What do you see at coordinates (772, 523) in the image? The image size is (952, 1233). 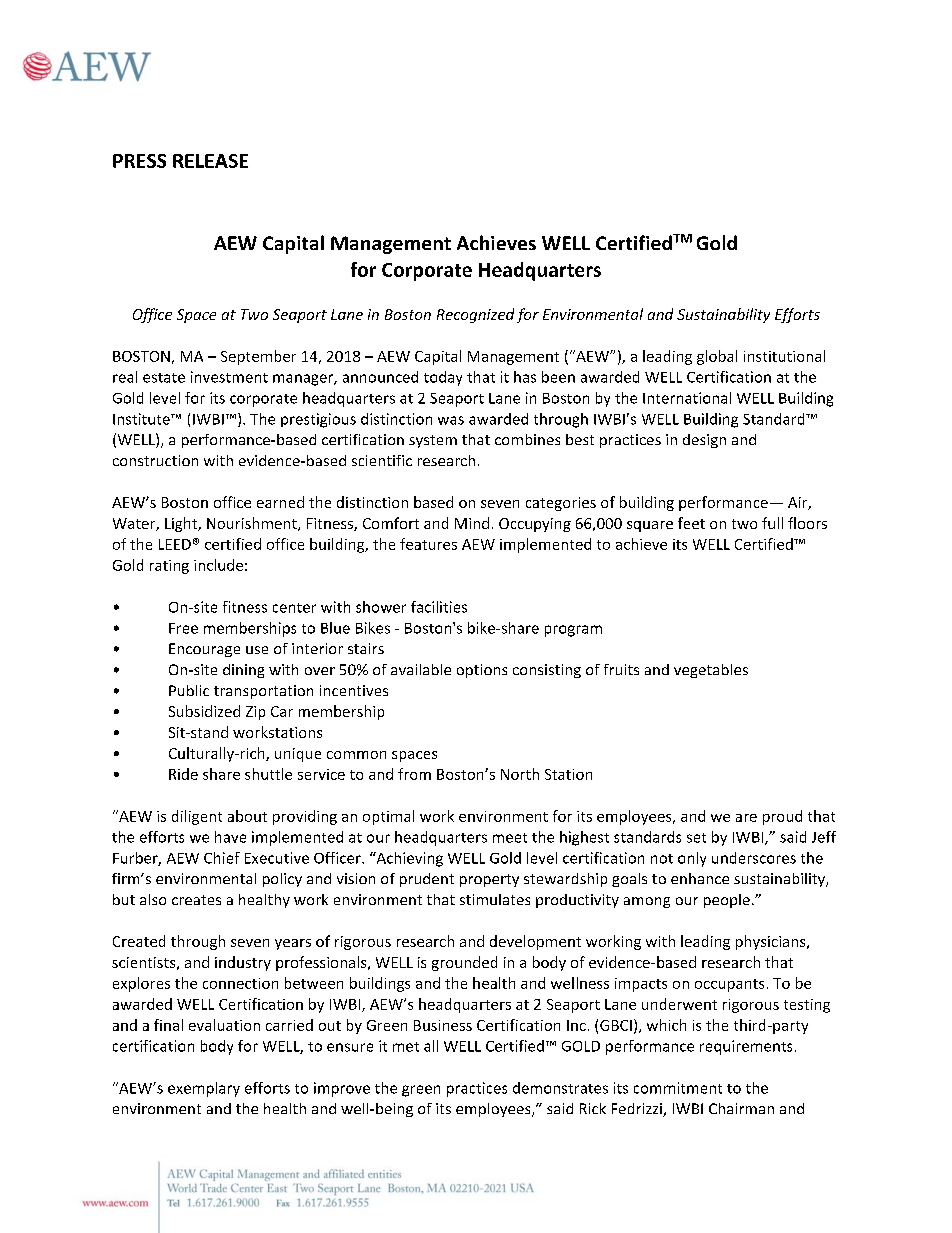 I see `full` at bounding box center [772, 523].
